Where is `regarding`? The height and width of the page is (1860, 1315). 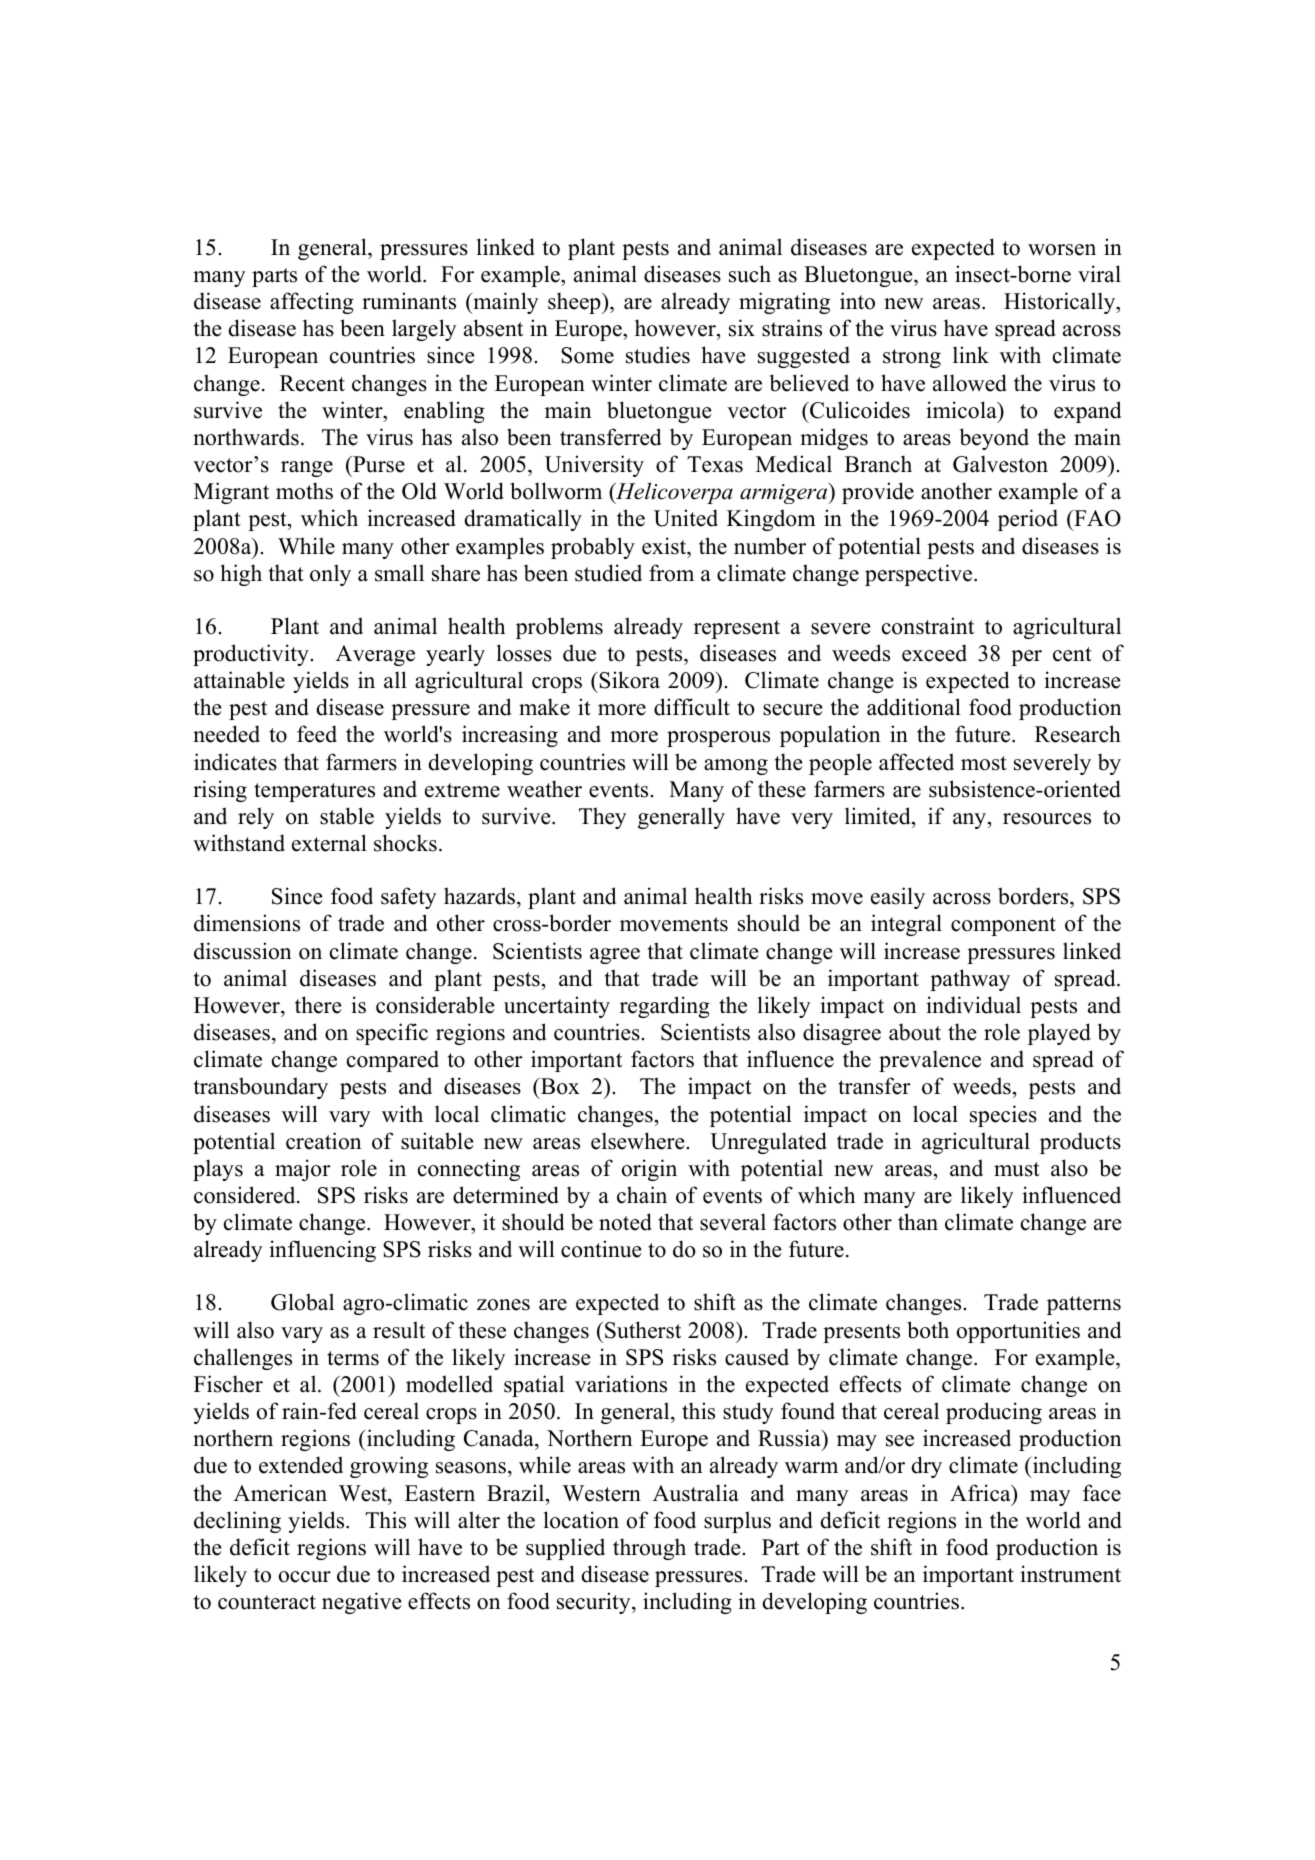
regarding is located at coordinates (665, 1007).
